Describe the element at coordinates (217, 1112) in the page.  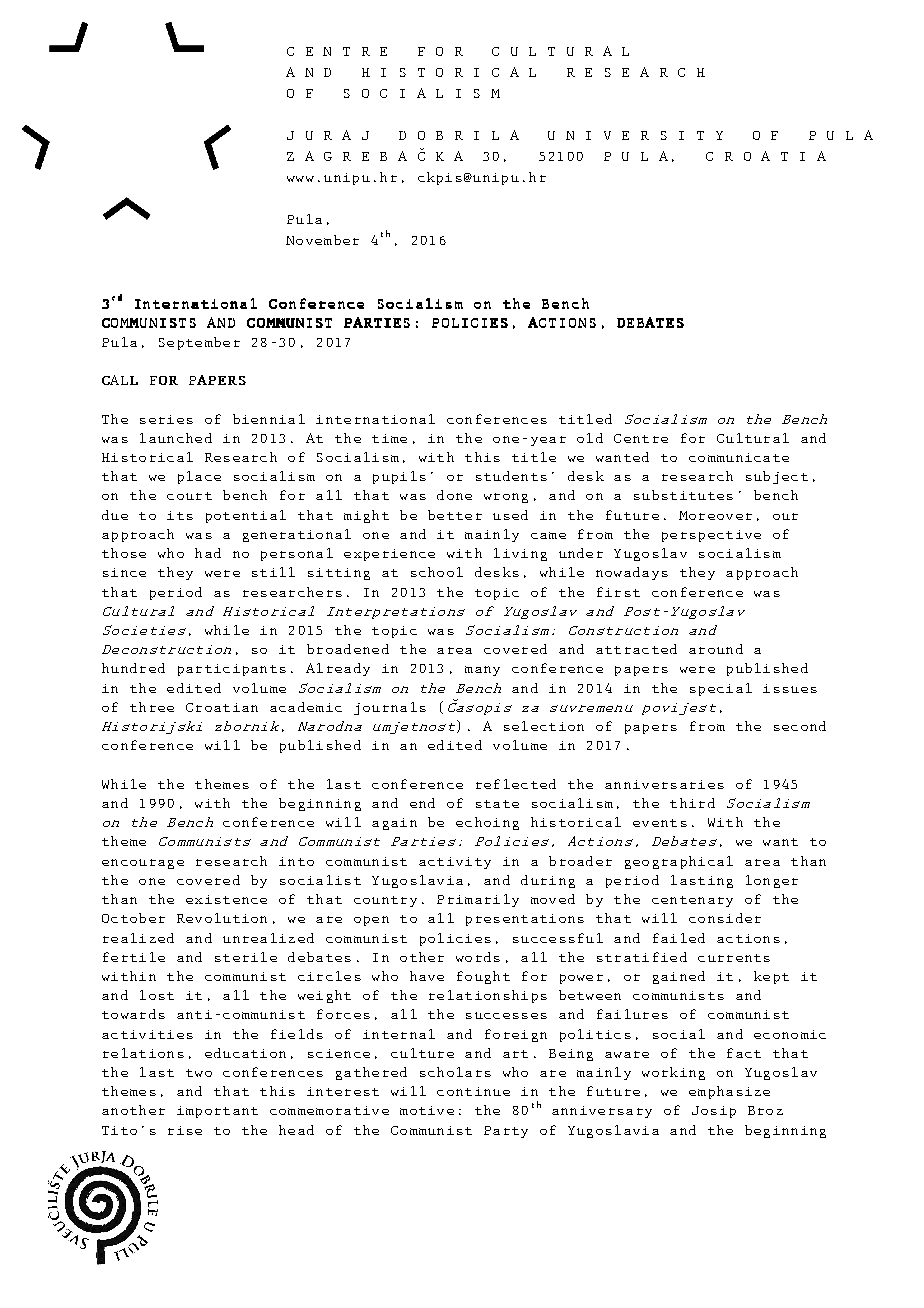
I see `important` at that location.
